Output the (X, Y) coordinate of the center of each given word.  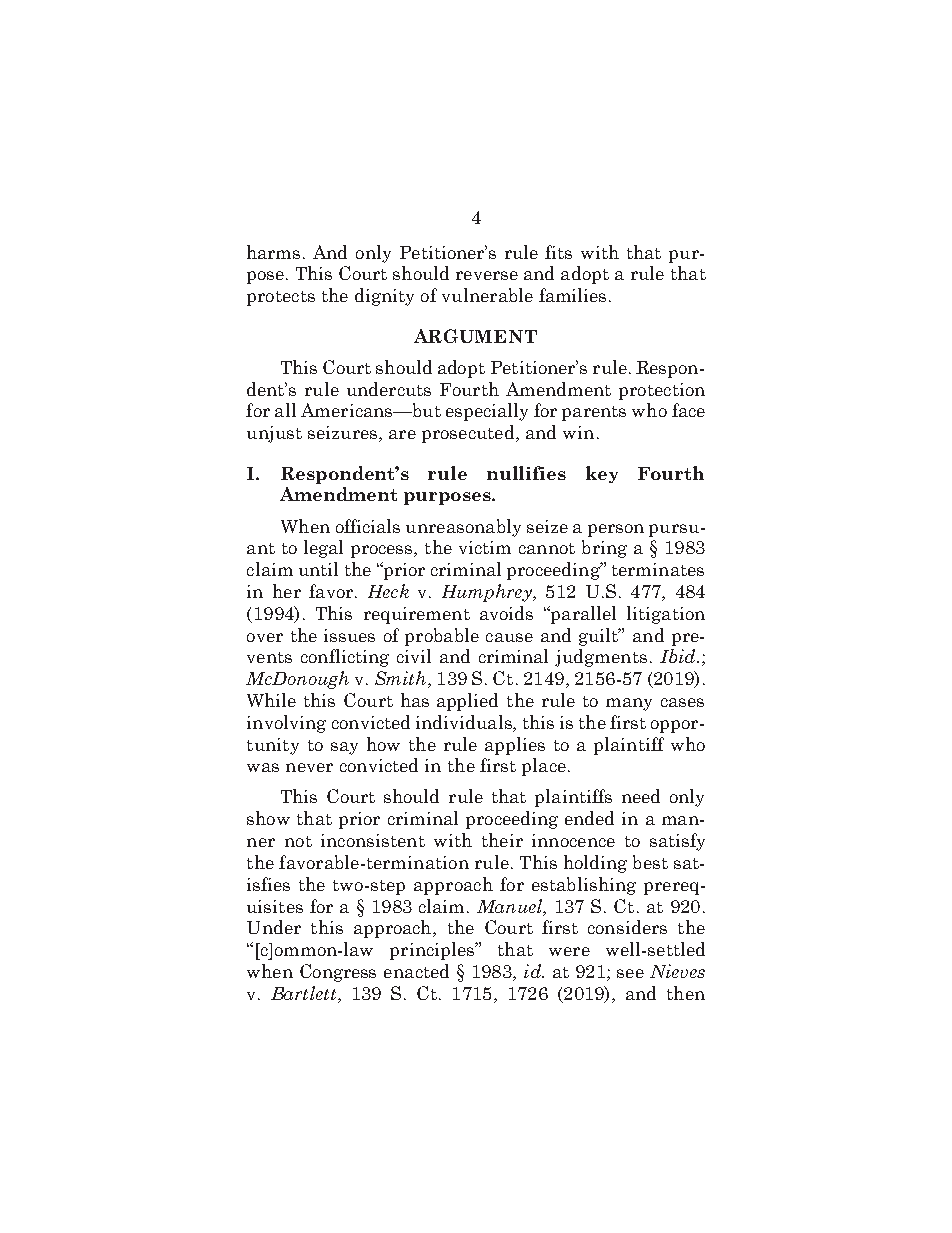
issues (349, 635)
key (602, 474)
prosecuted (469, 434)
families (572, 295)
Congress (338, 973)
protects (281, 298)
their (502, 840)
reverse (487, 275)
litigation (666, 615)
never (309, 767)
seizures (342, 432)
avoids (506, 613)
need (641, 796)
